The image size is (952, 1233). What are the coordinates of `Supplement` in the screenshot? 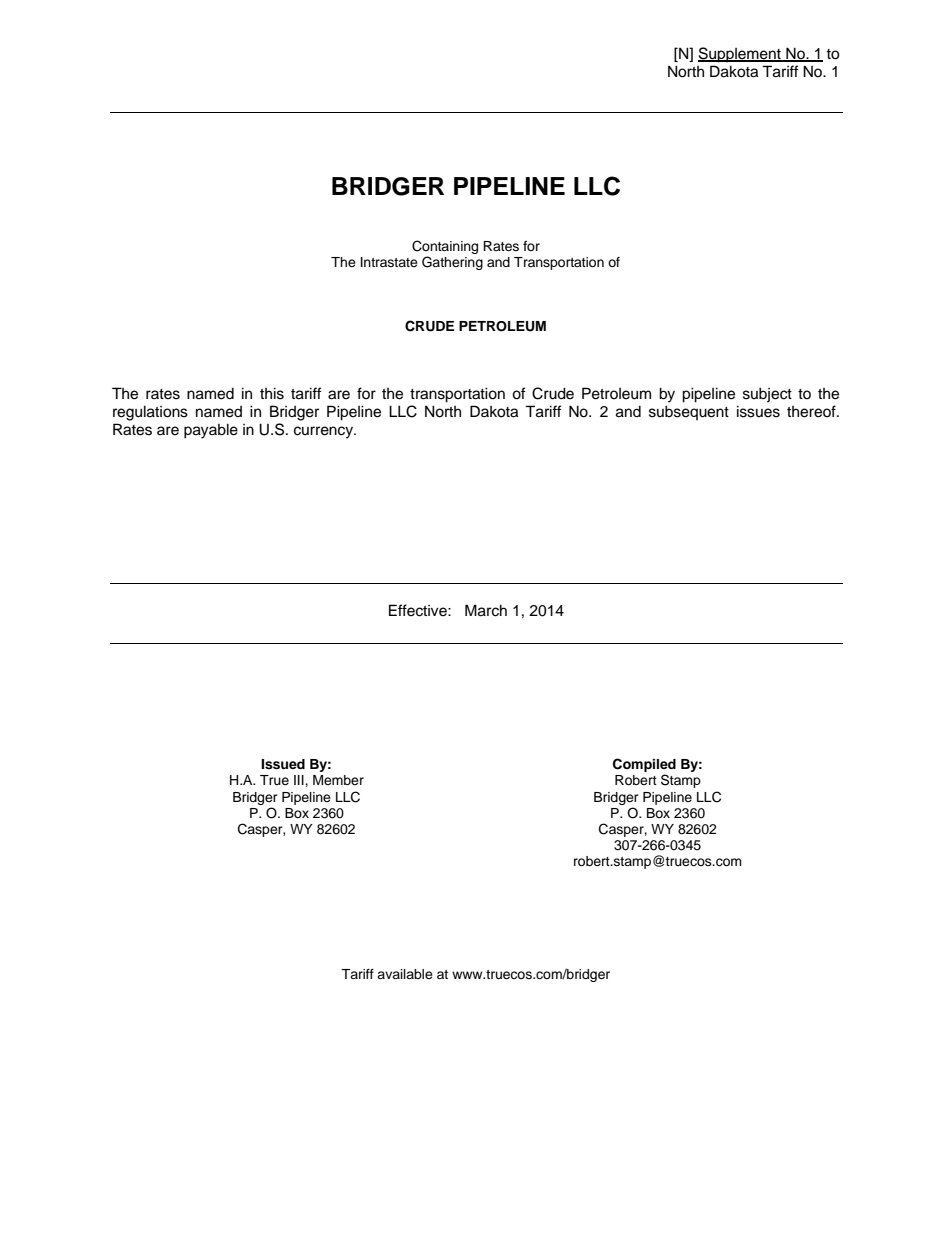 It's located at (740, 55).
